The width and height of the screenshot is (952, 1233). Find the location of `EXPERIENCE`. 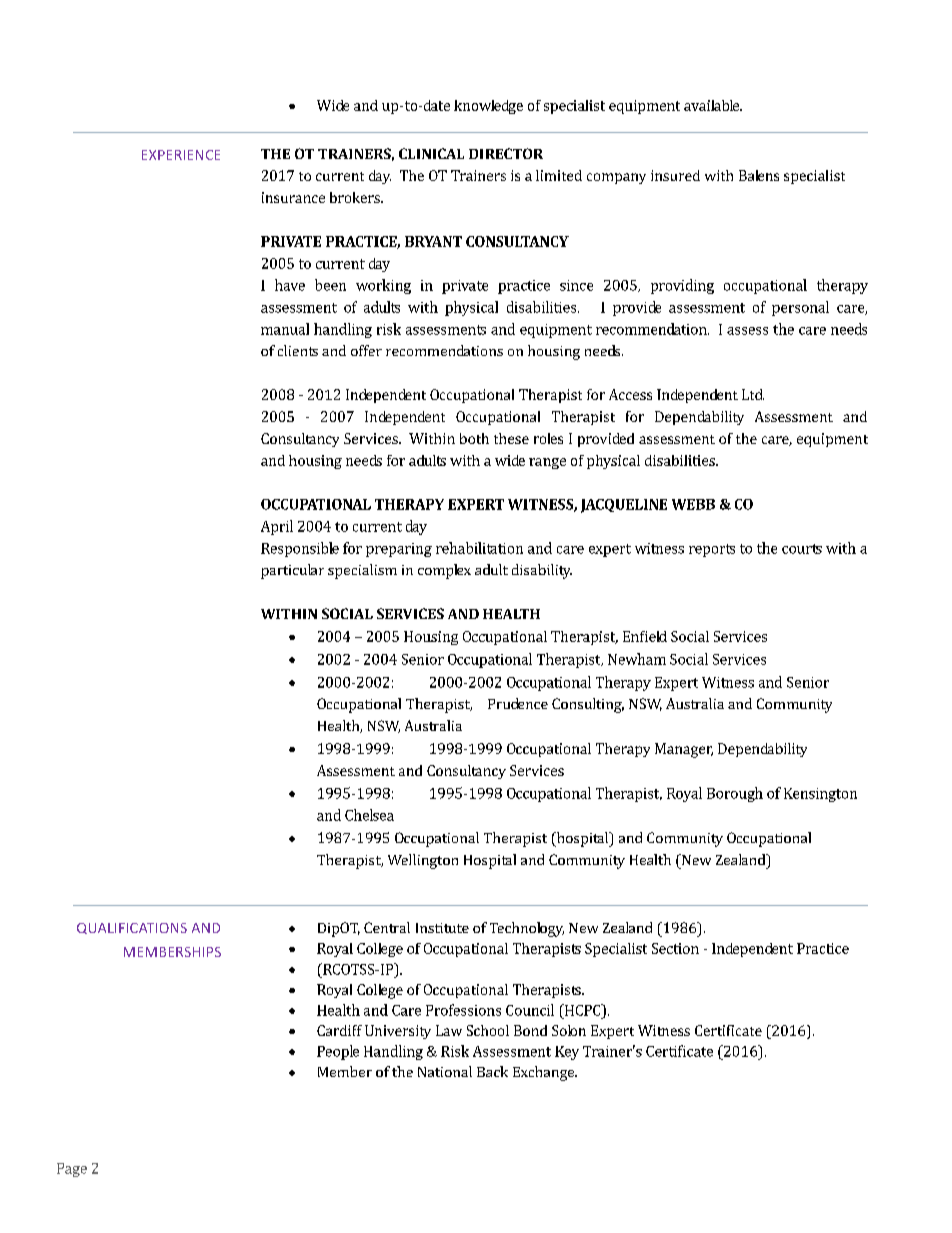

EXPERIENCE is located at coordinates (181, 155).
